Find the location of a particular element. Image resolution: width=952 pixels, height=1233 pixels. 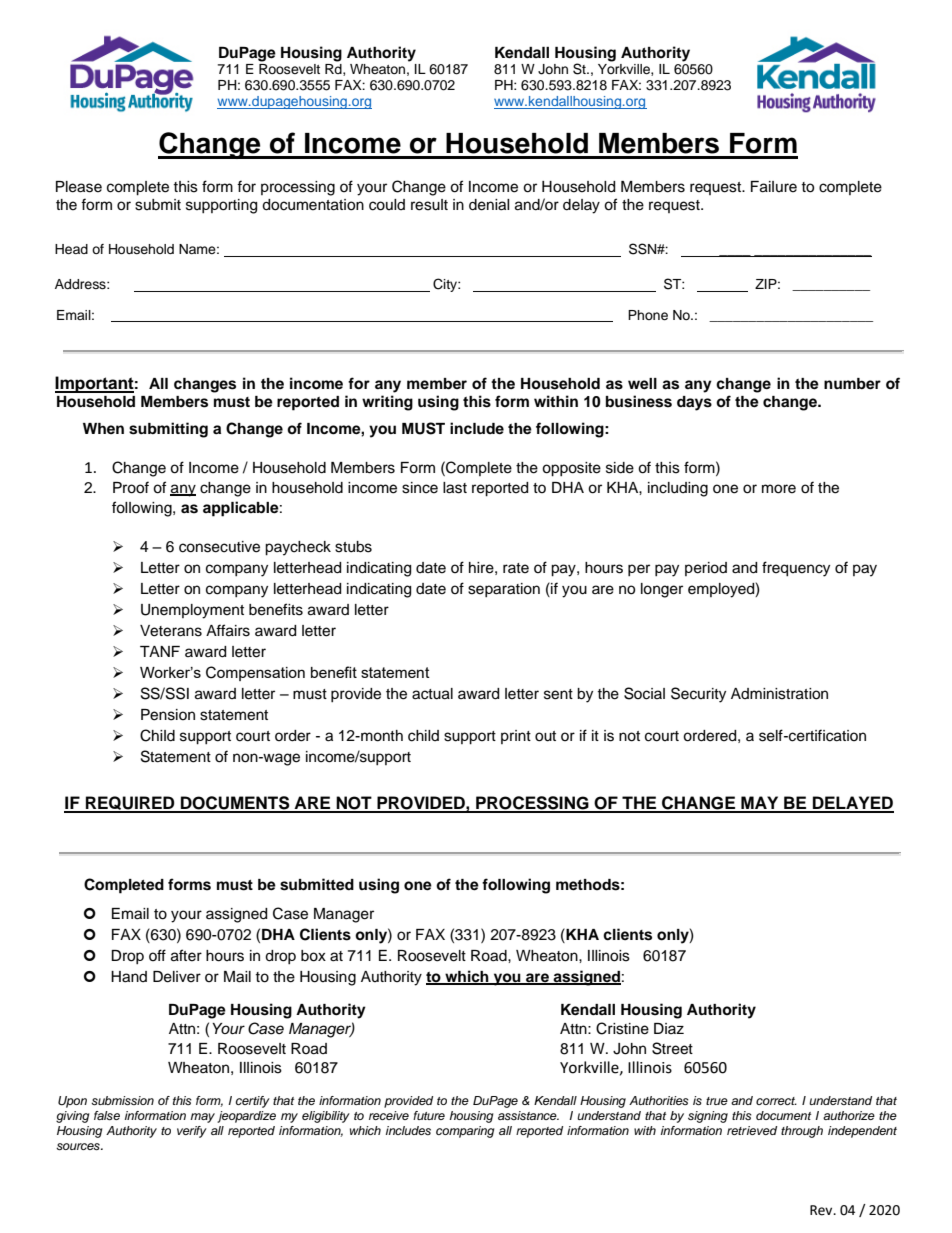

denial is located at coordinates (489, 205).
